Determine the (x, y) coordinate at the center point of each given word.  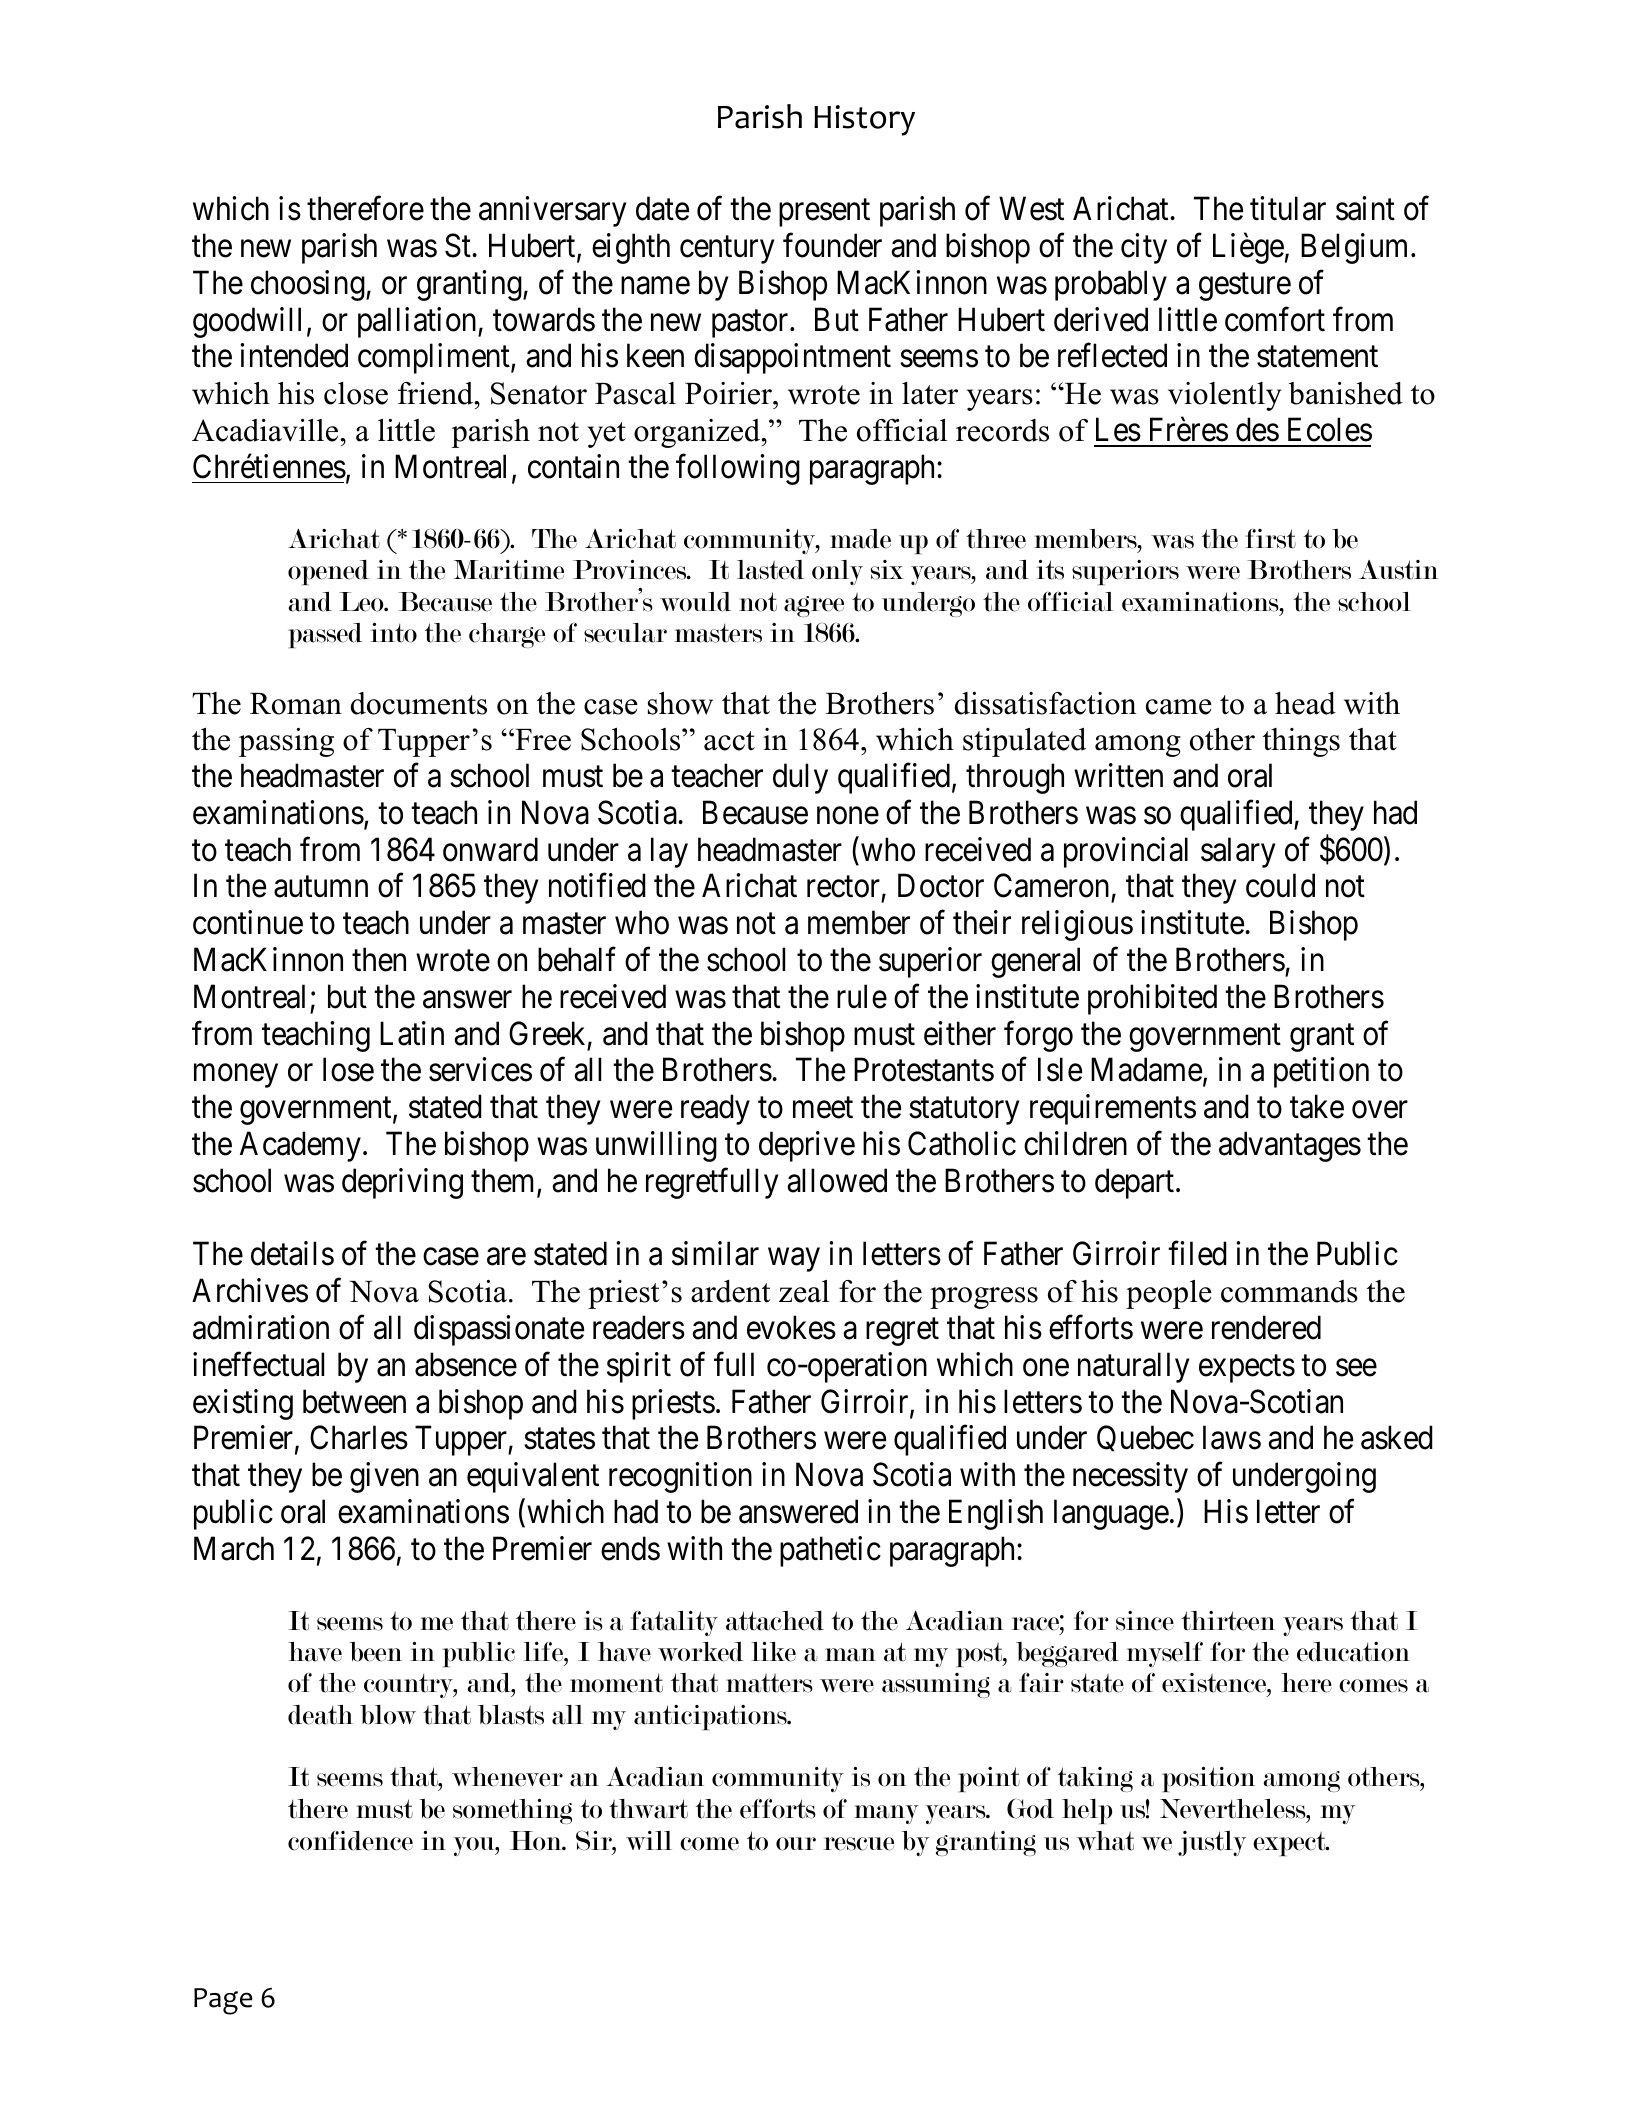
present (824, 213)
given (384, 1477)
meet (823, 1108)
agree (814, 606)
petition (1321, 1073)
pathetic (830, 1551)
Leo (362, 602)
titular (1288, 208)
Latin (412, 1033)
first (1270, 539)
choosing (309, 285)
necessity (1130, 1477)
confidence (350, 1841)
